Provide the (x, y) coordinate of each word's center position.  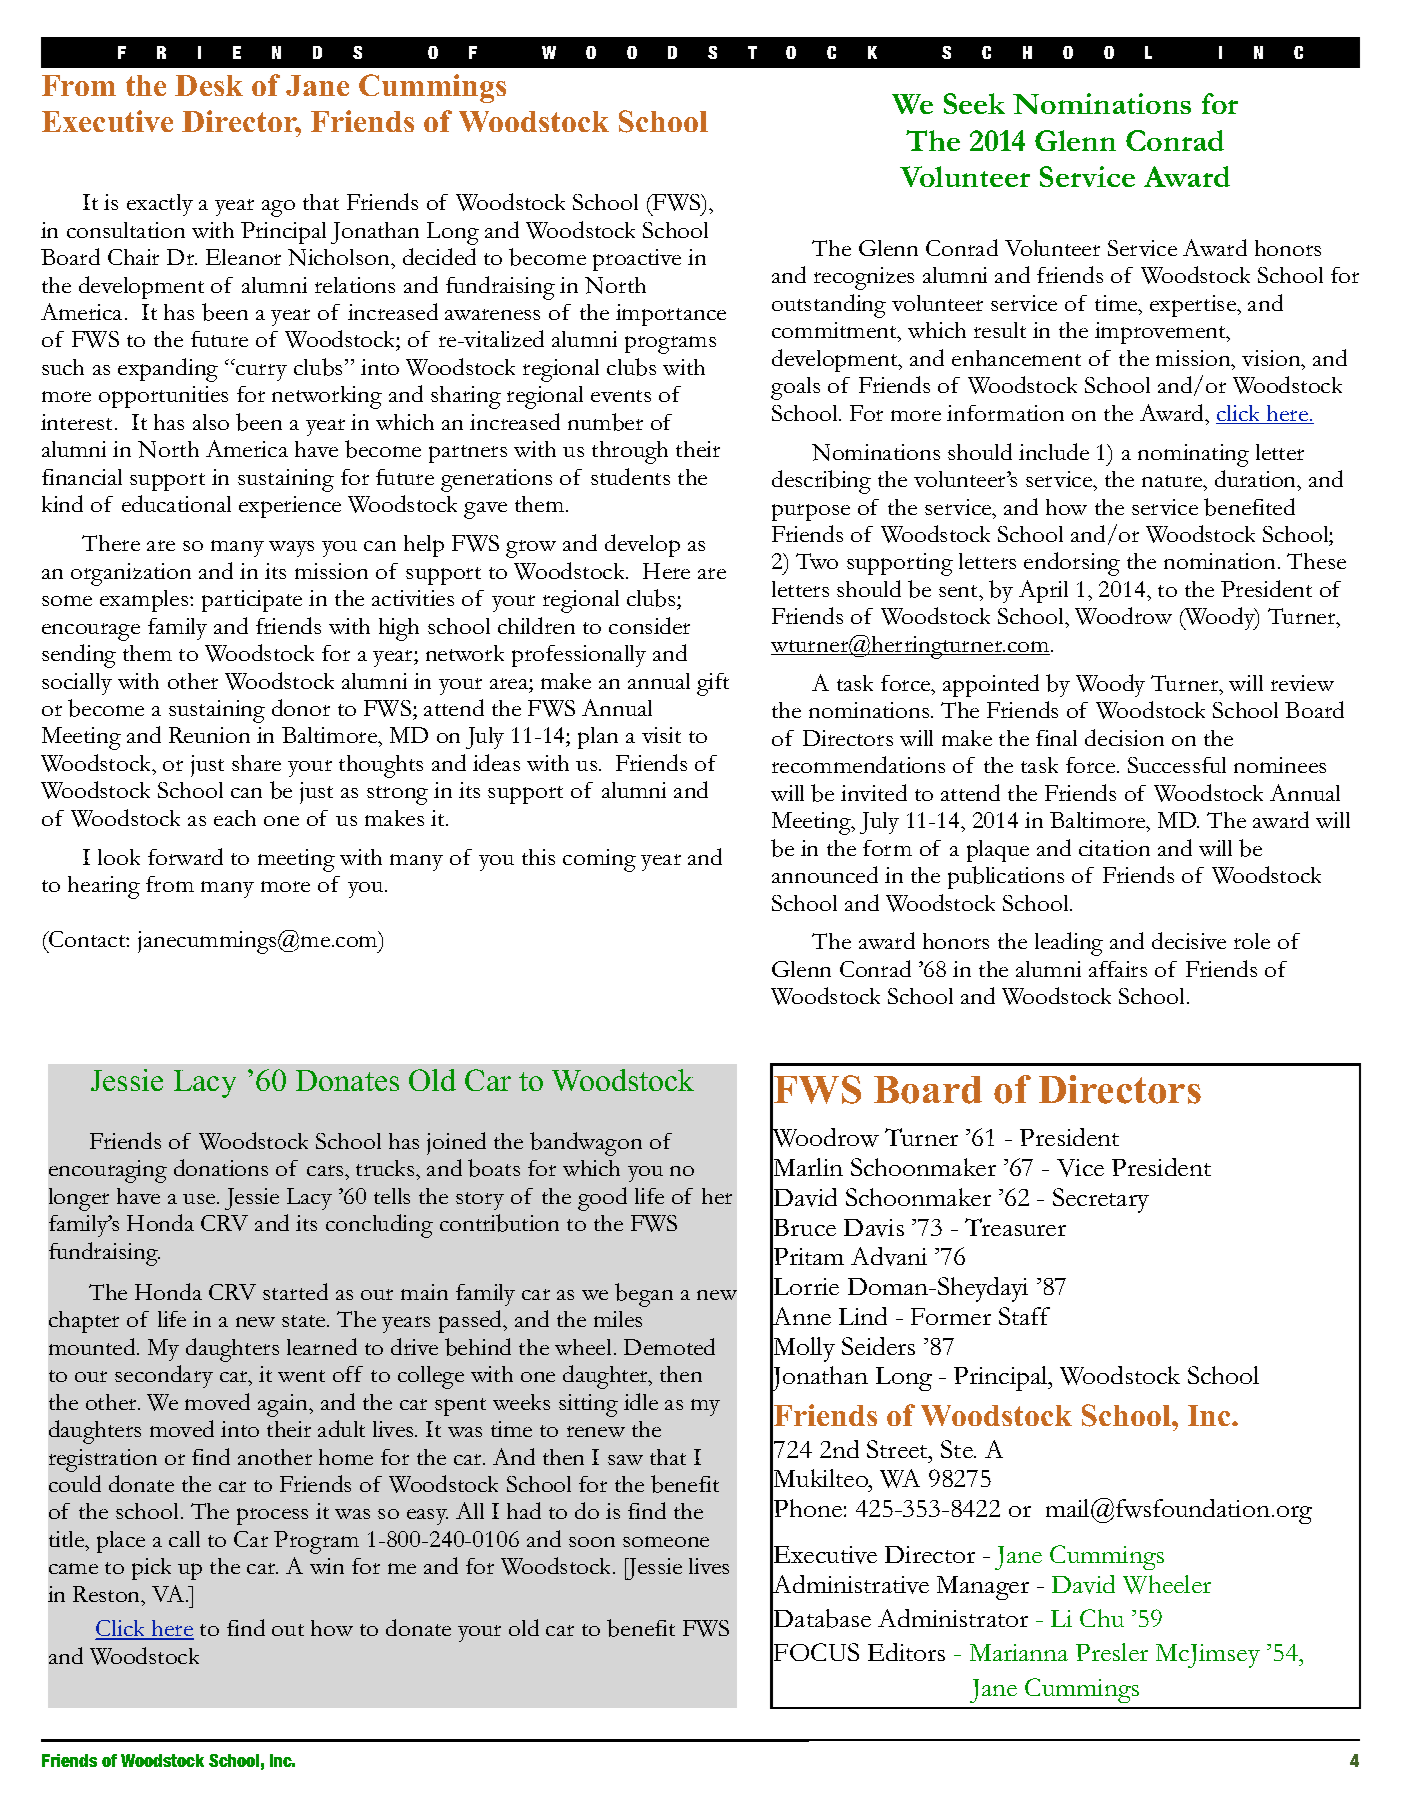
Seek (974, 103)
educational (176, 503)
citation (1114, 848)
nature (1173, 481)
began (644, 1295)
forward (185, 856)
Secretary (1101, 1200)
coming (599, 860)
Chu (1102, 1618)
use (200, 1199)
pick (151, 1569)
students (630, 476)
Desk (209, 85)
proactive (637, 260)
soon (592, 1542)
